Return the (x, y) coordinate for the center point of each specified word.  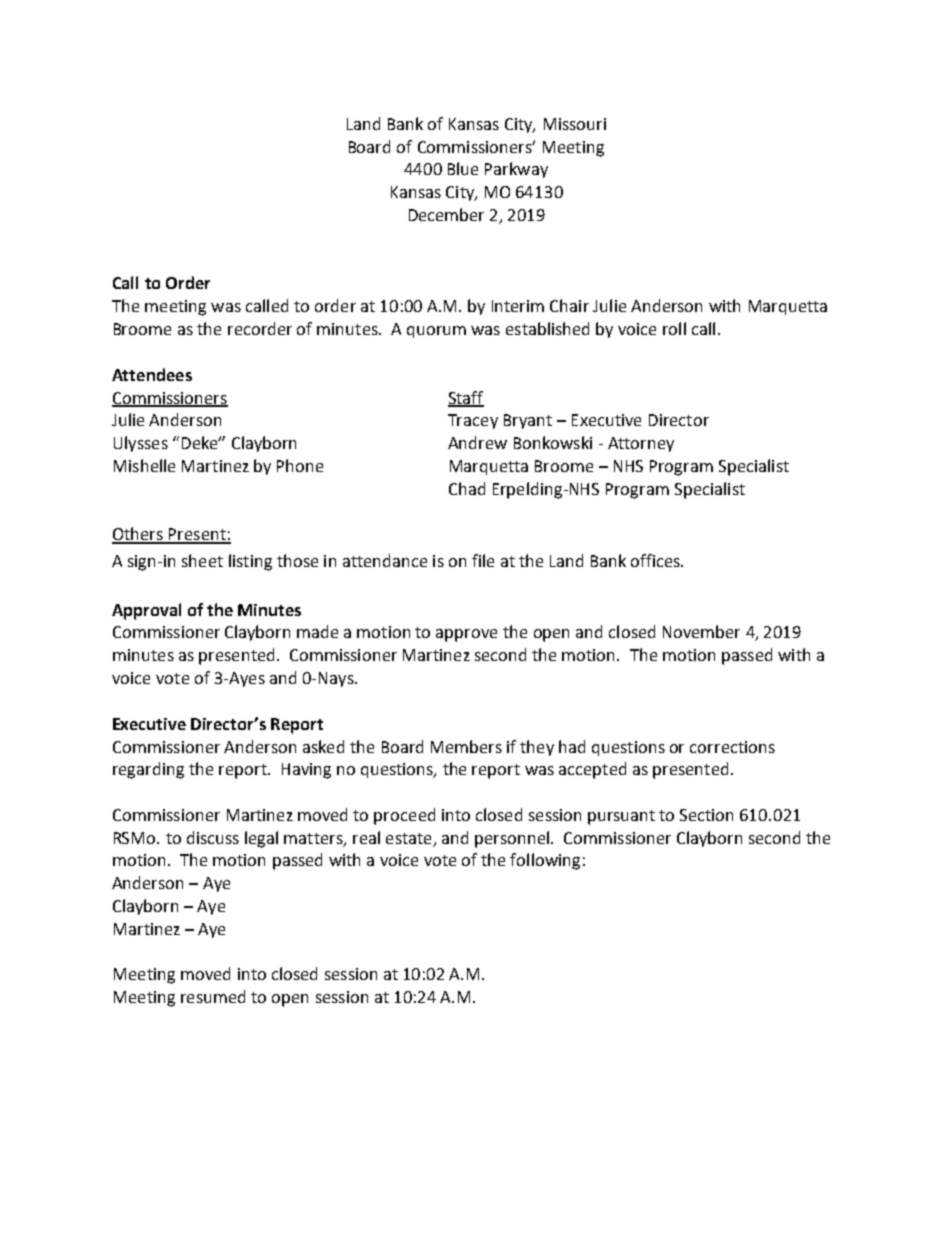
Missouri (575, 124)
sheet (202, 560)
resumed (213, 996)
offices (657, 560)
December (446, 214)
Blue (463, 168)
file (483, 560)
